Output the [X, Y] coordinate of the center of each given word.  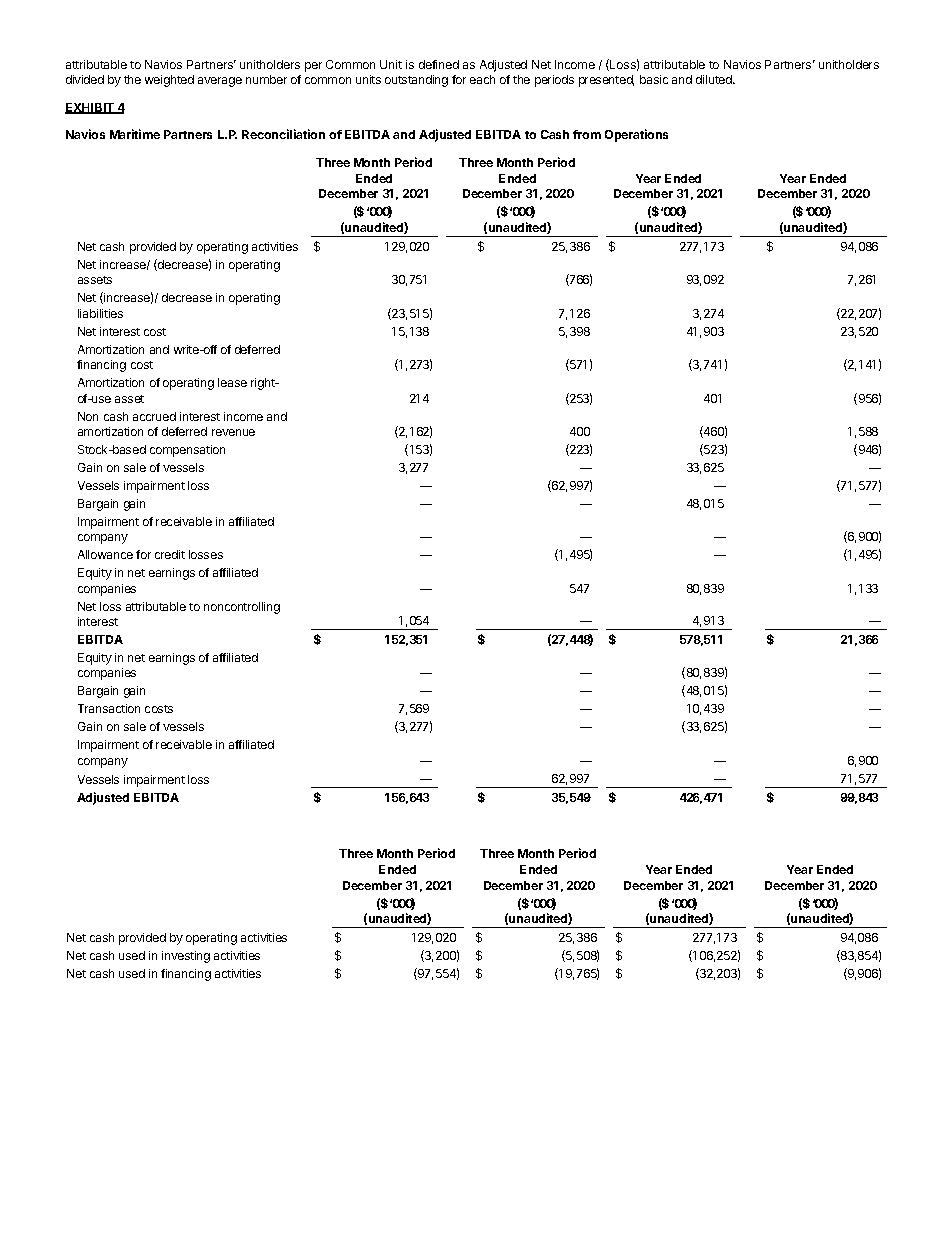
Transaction [109, 708]
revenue [233, 432]
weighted [169, 81]
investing [186, 957]
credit [170, 554]
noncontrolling [242, 608]
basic [654, 79]
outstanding [416, 81]
